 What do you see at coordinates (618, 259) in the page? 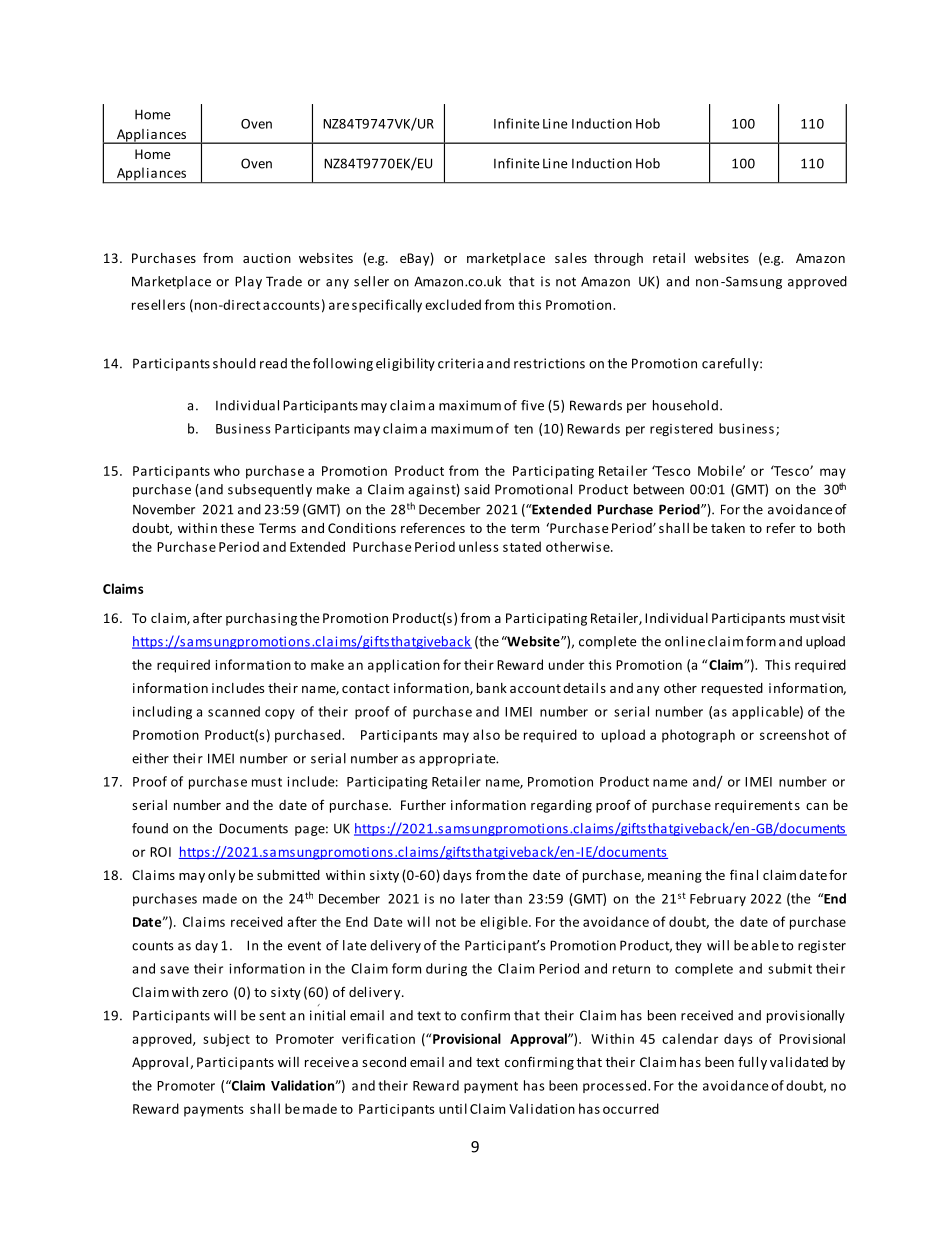
I see `through` at bounding box center [618, 259].
